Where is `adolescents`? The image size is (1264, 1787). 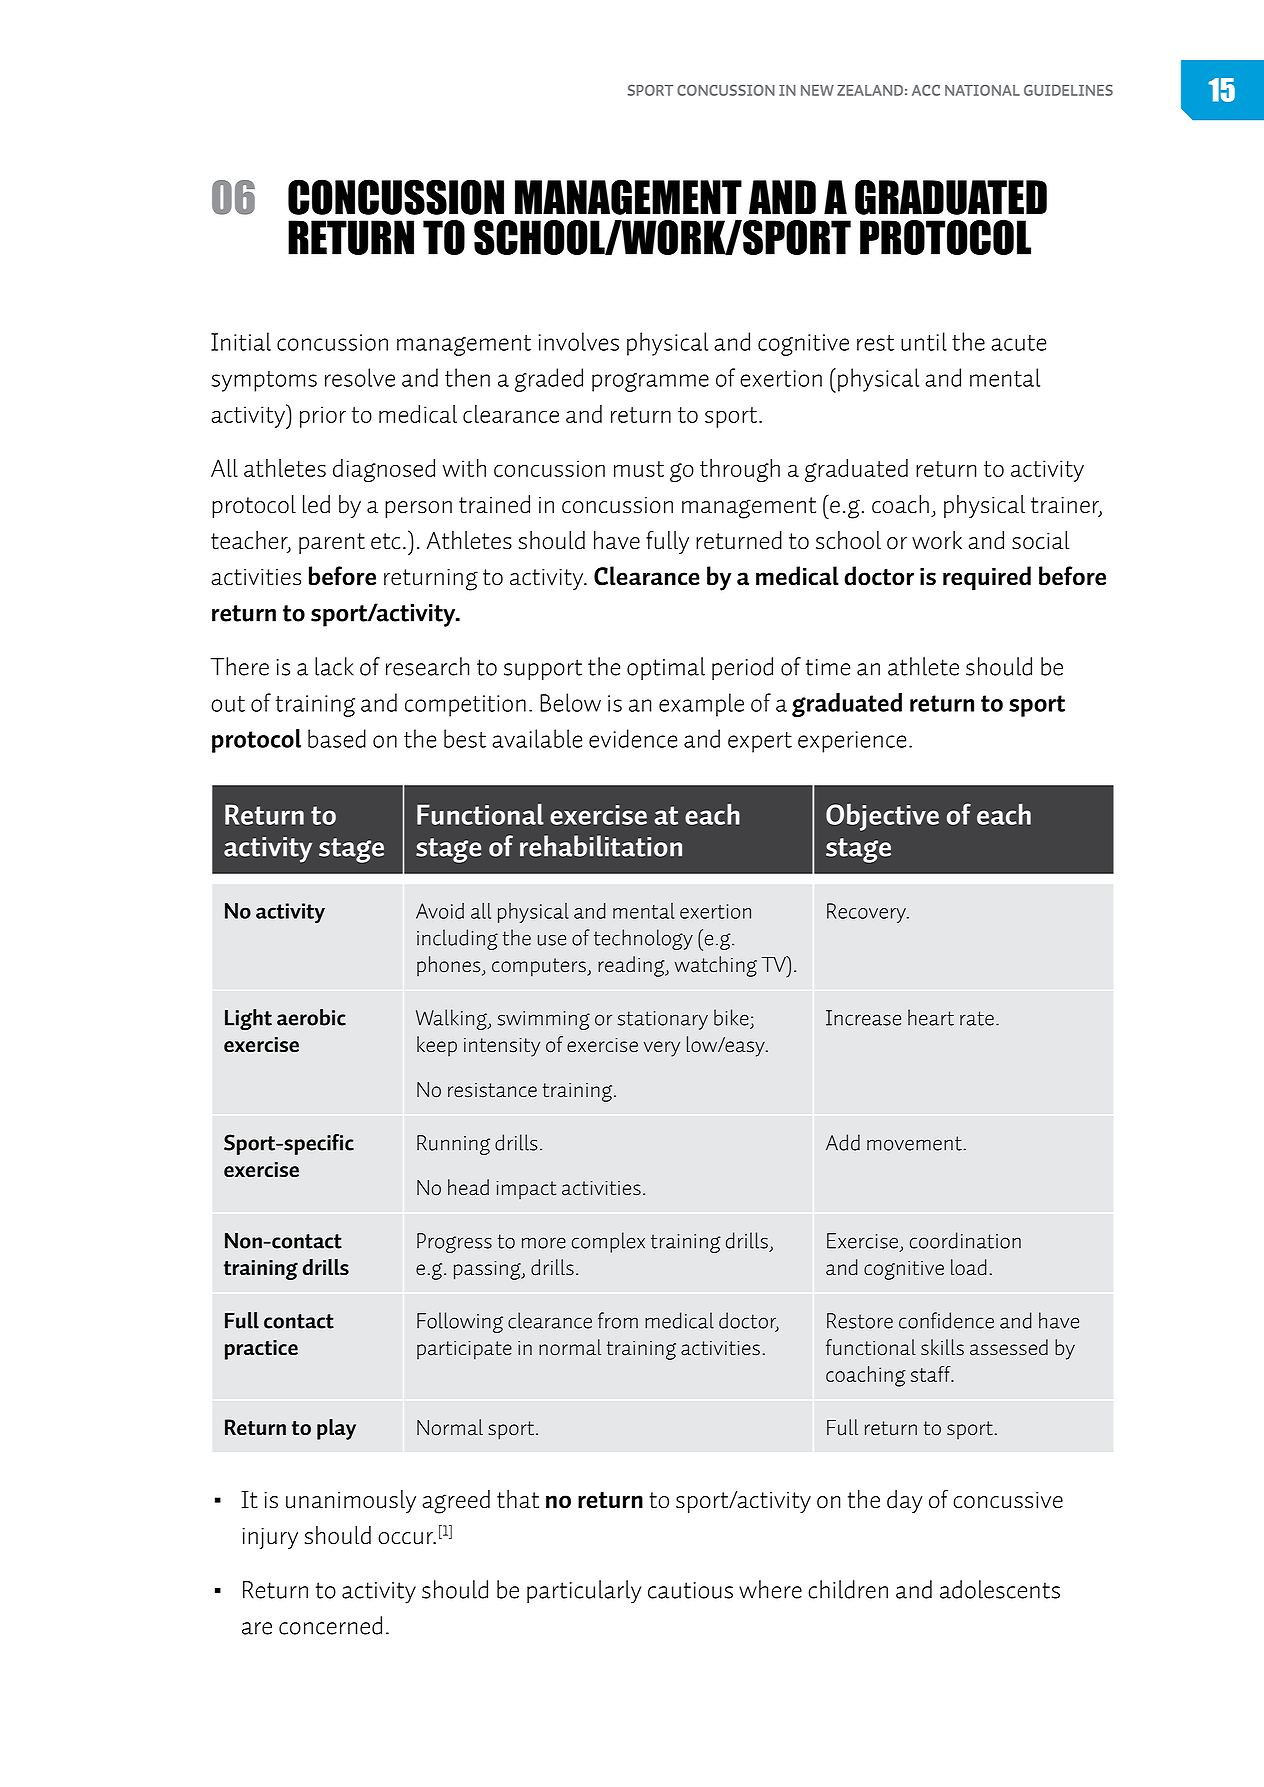 adolescents is located at coordinates (1000, 1589).
